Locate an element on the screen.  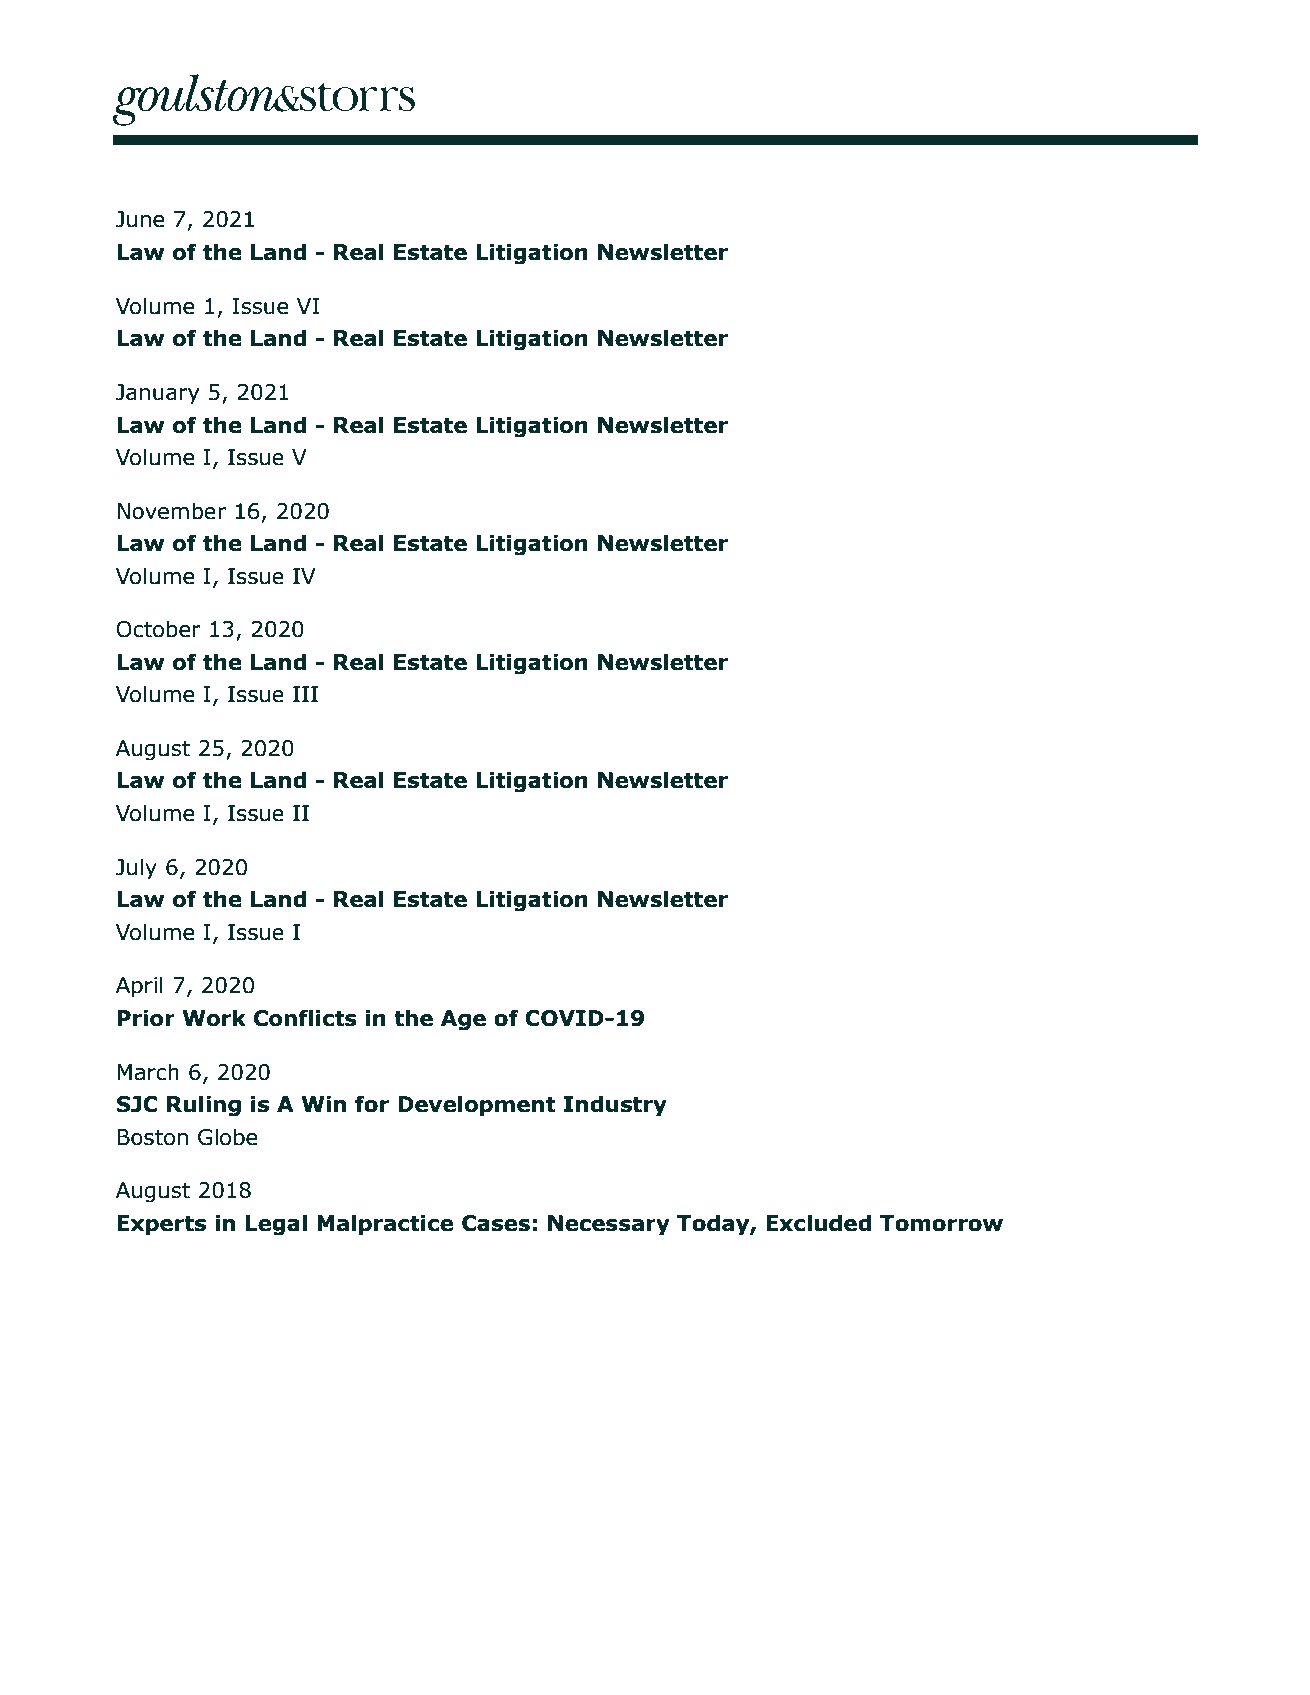
III is located at coordinates (305, 694).
